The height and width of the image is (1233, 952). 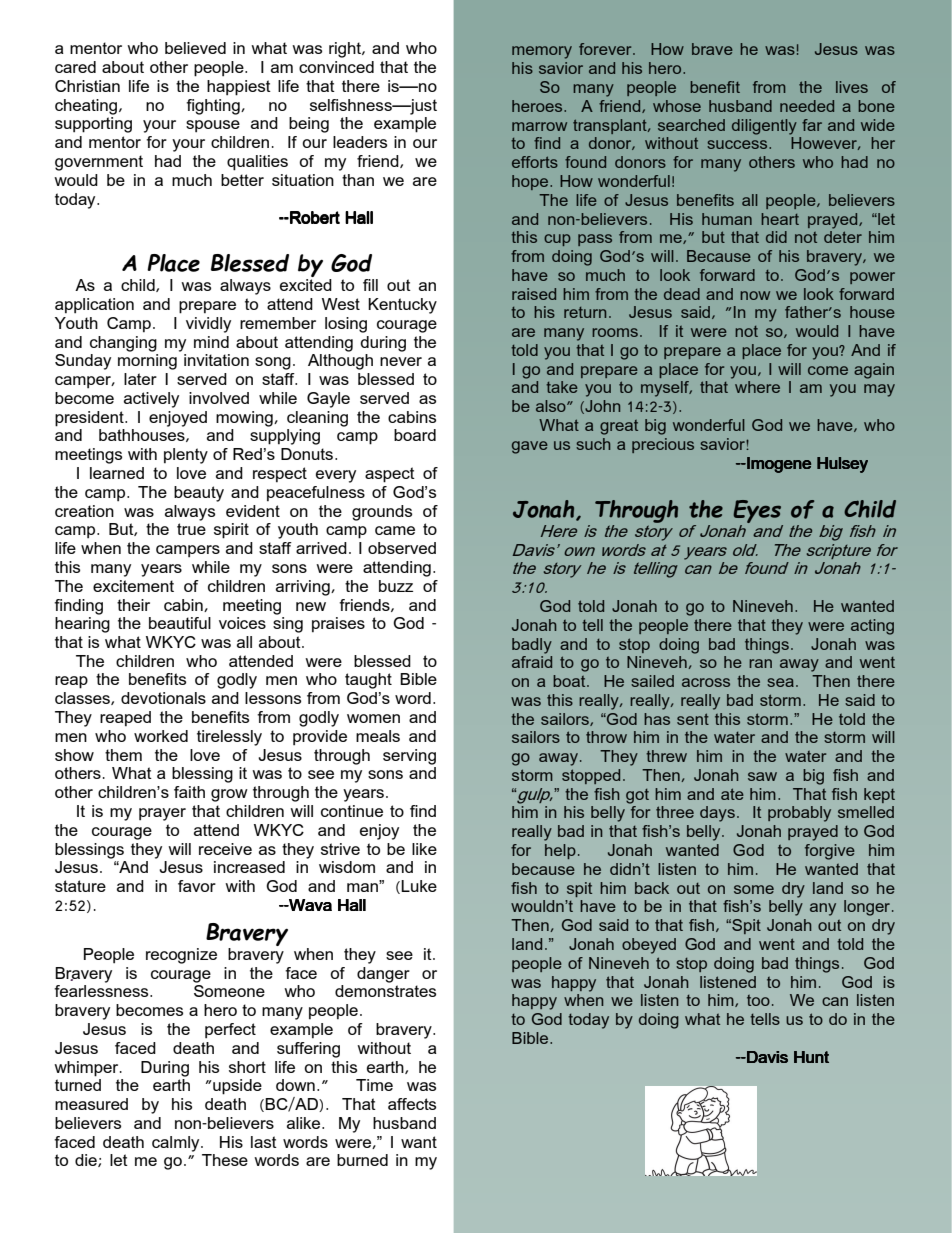 What do you see at coordinates (177, 1144) in the image?
I see `calmly` at bounding box center [177, 1144].
